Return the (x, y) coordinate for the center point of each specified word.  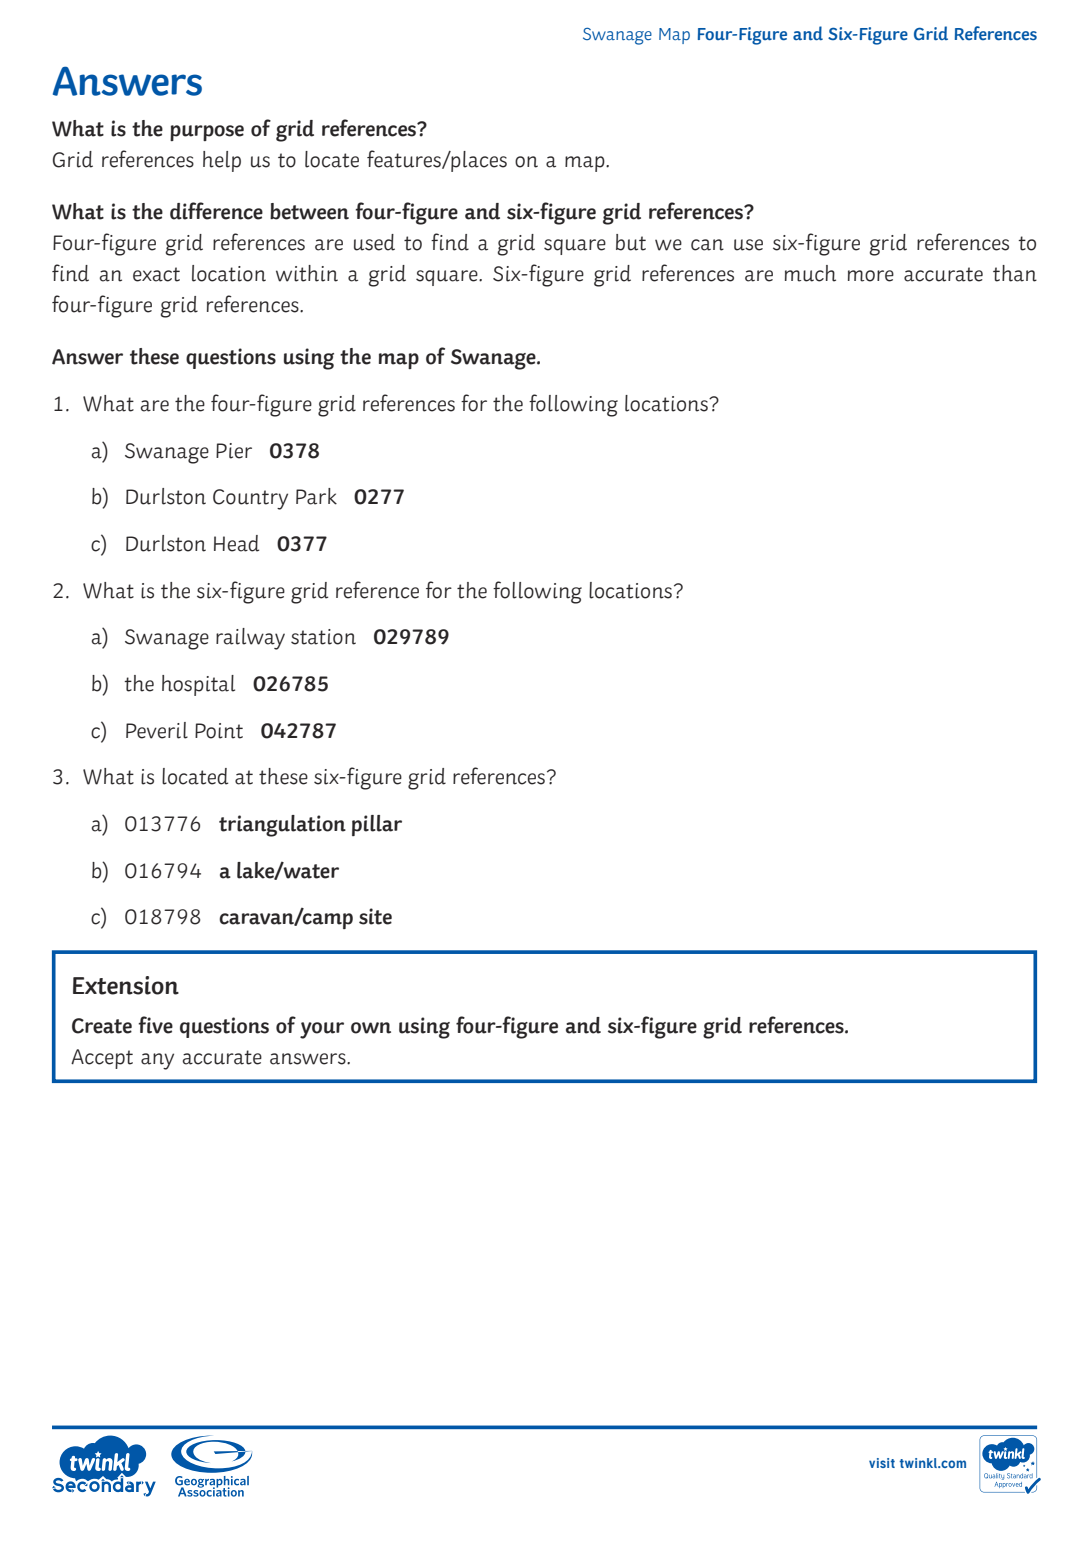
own (371, 1028)
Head (236, 543)
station (323, 637)
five (156, 1025)
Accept (102, 1059)
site (375, 916)
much (810, 273)
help (222, 161)
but (631, 242)
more (871, 276)
